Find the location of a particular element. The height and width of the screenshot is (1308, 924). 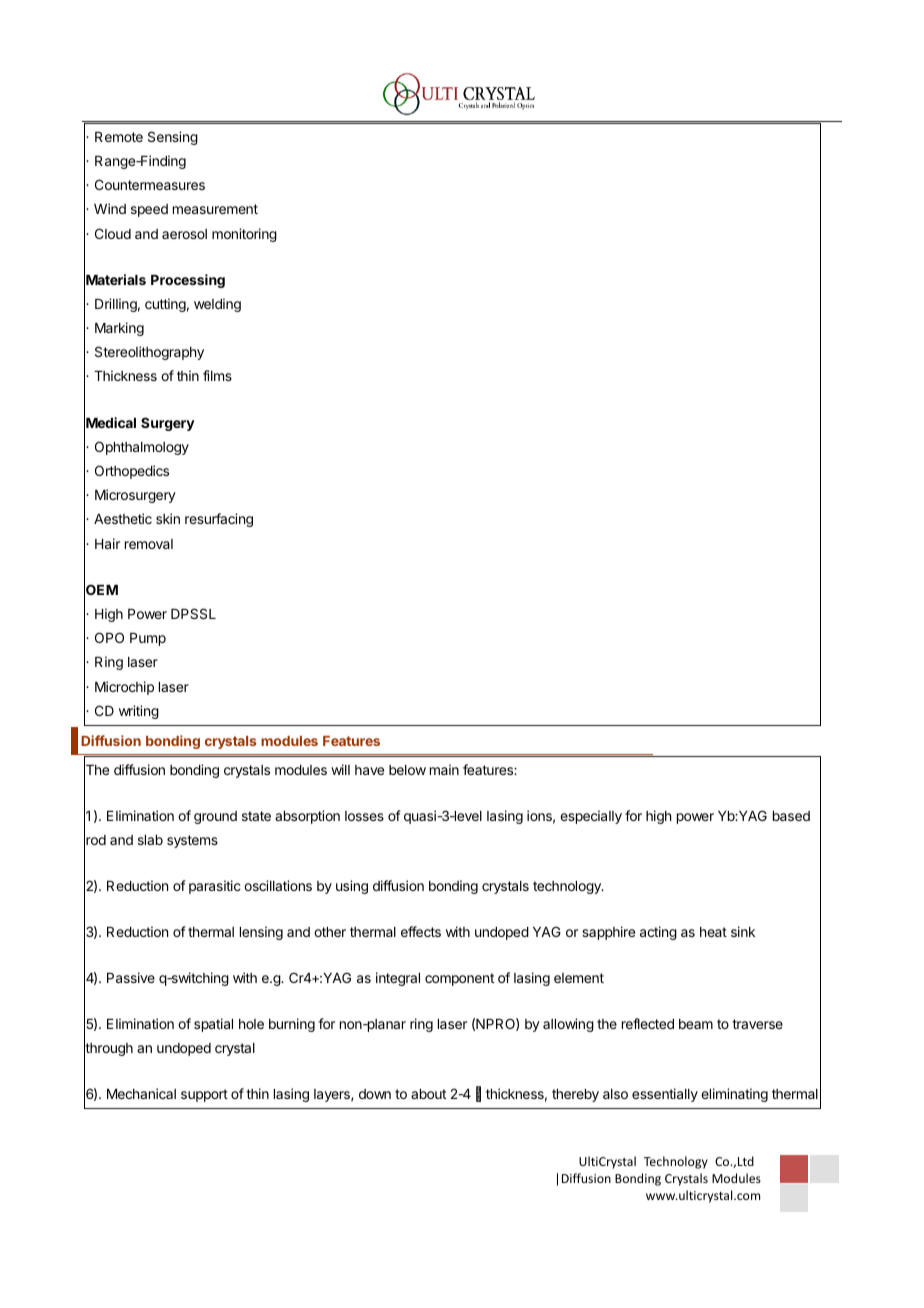

especially is located at coordinates (591, 817).
